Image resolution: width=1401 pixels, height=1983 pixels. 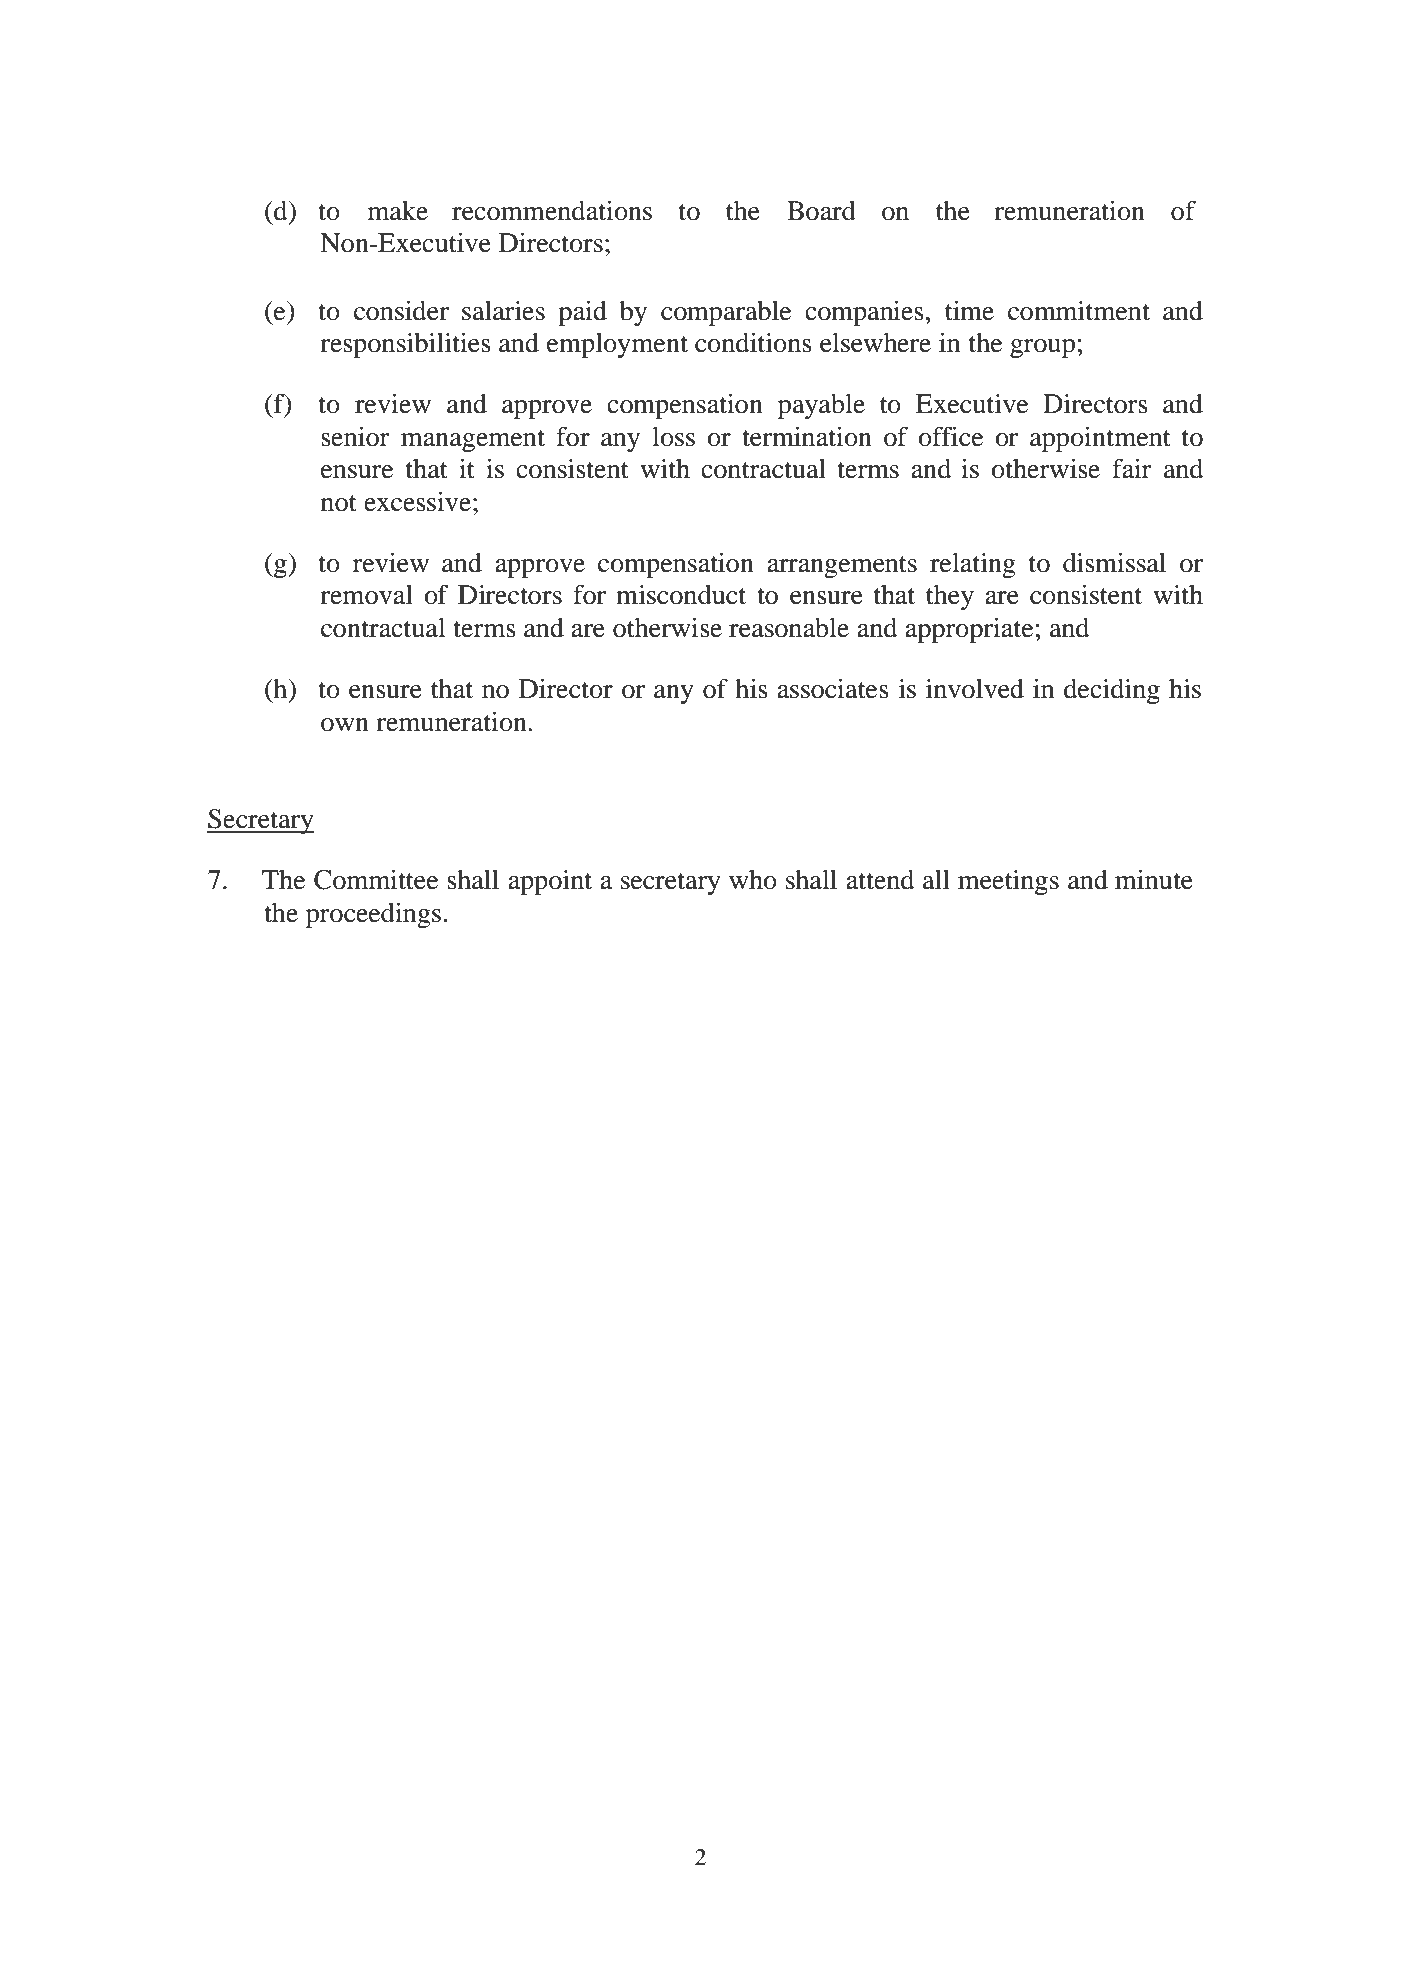 I want to click on associates, so click(x=833, y=688).
